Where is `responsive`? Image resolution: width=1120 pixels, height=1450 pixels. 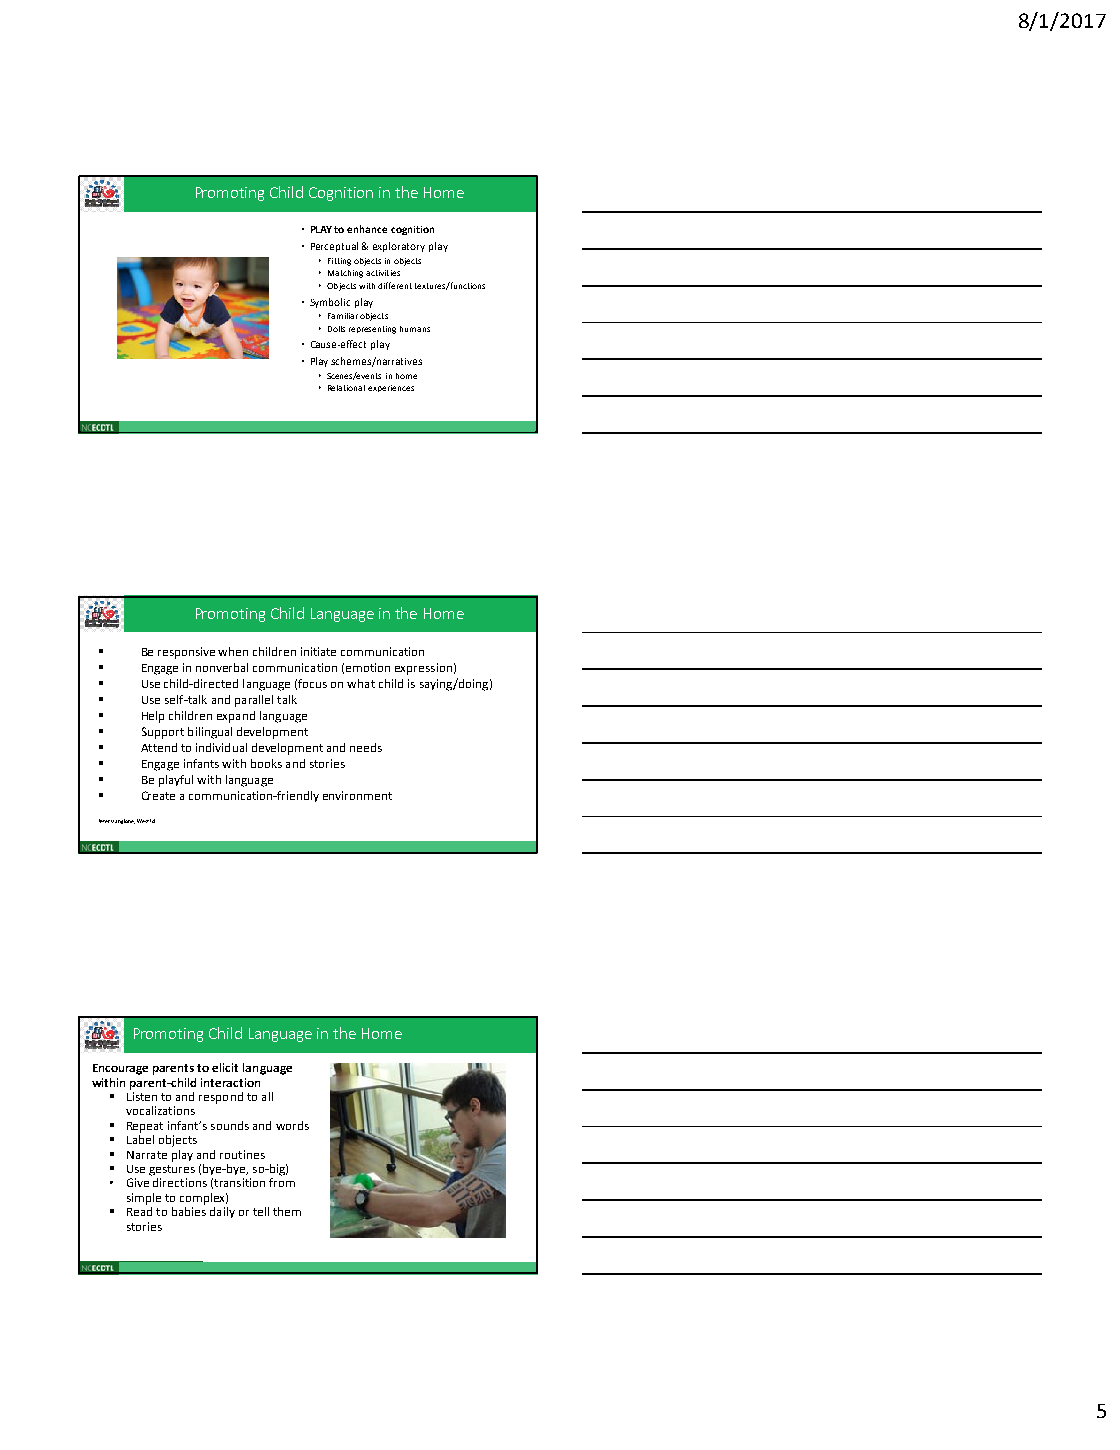
responsive is located at coordinates (186, 653).
